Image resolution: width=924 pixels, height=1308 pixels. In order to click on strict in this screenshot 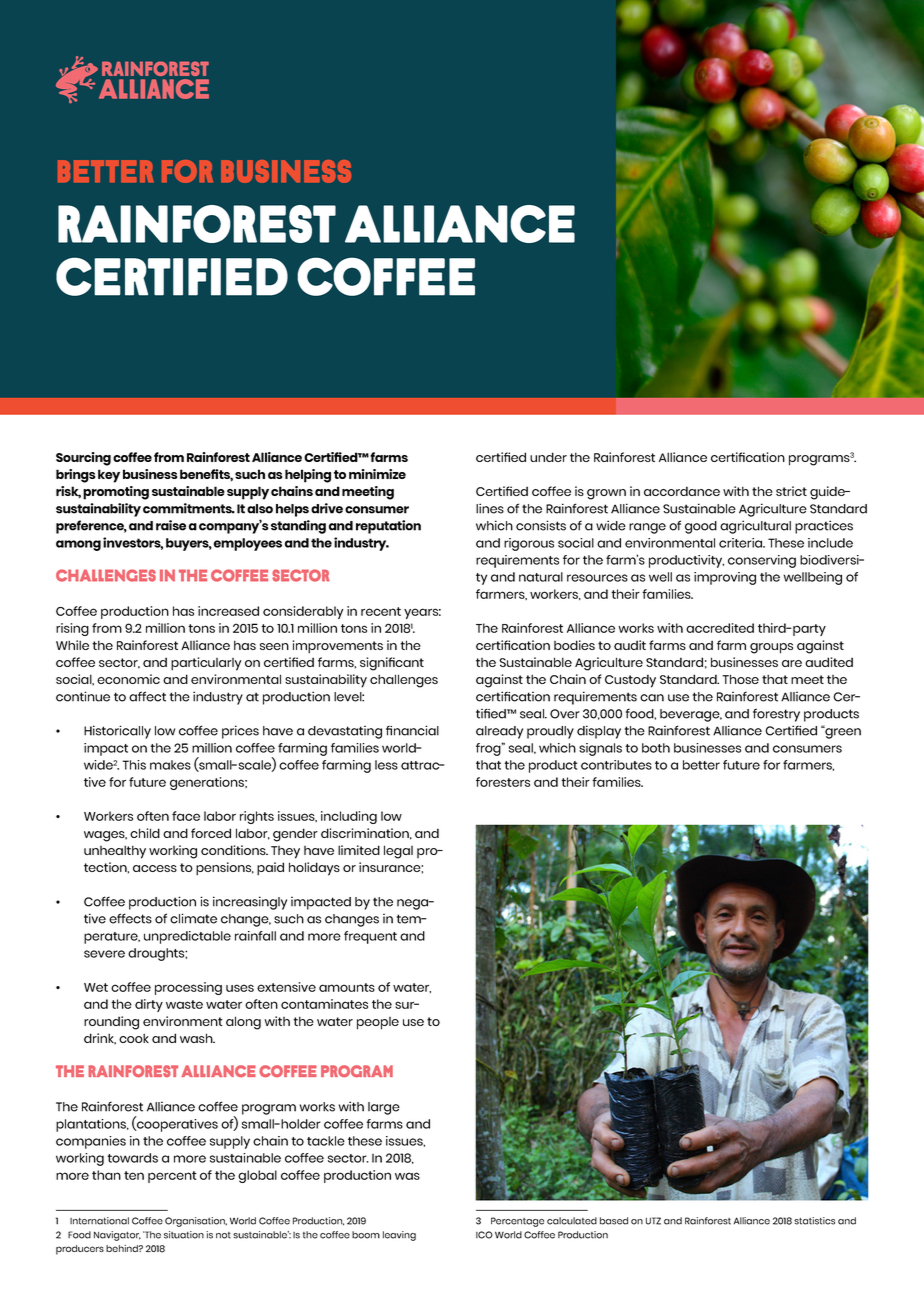, I will do `click(791, 491)`.
